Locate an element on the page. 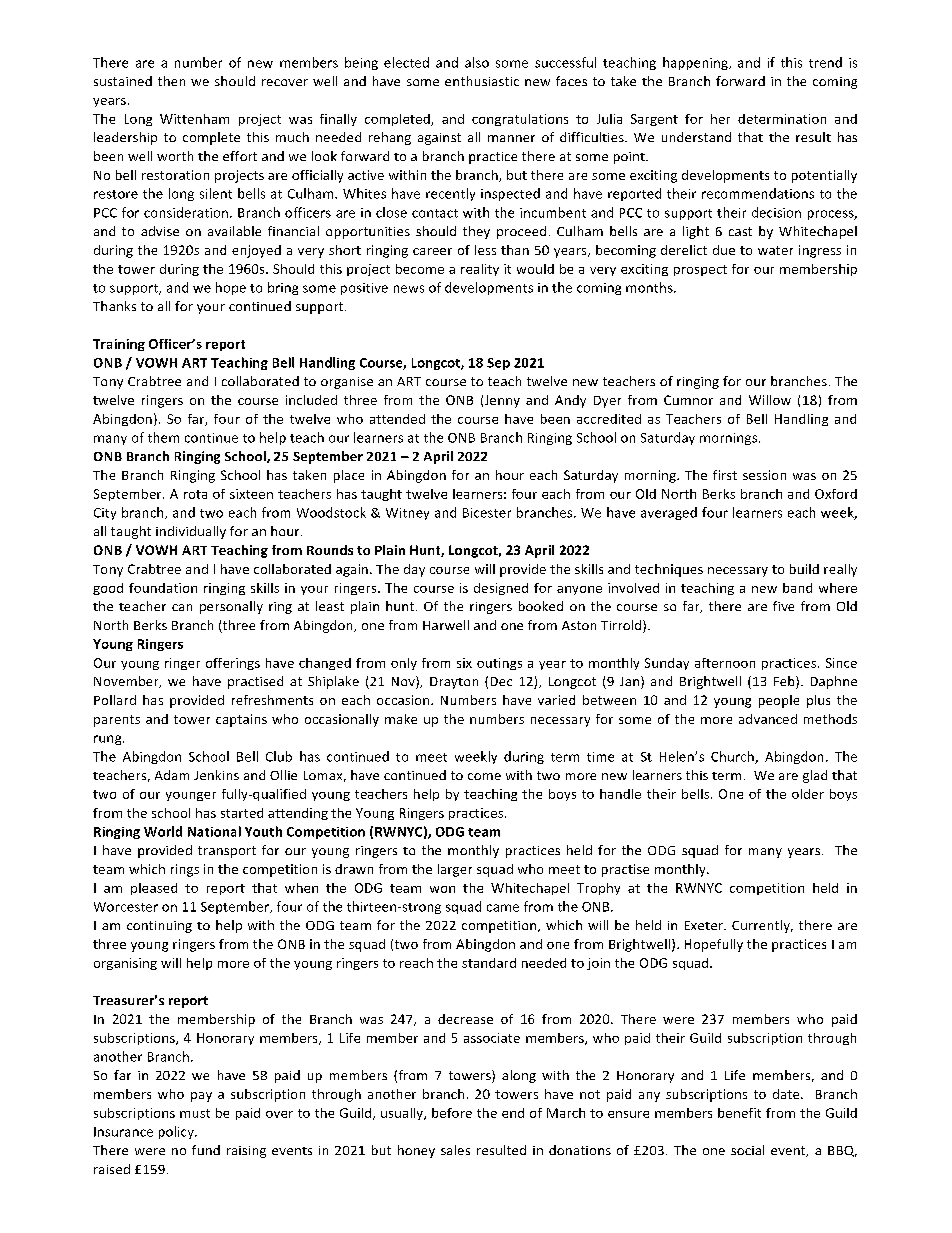 This image has height=1233, width=952. enthusiastic is located at coordinates (482, 81).
